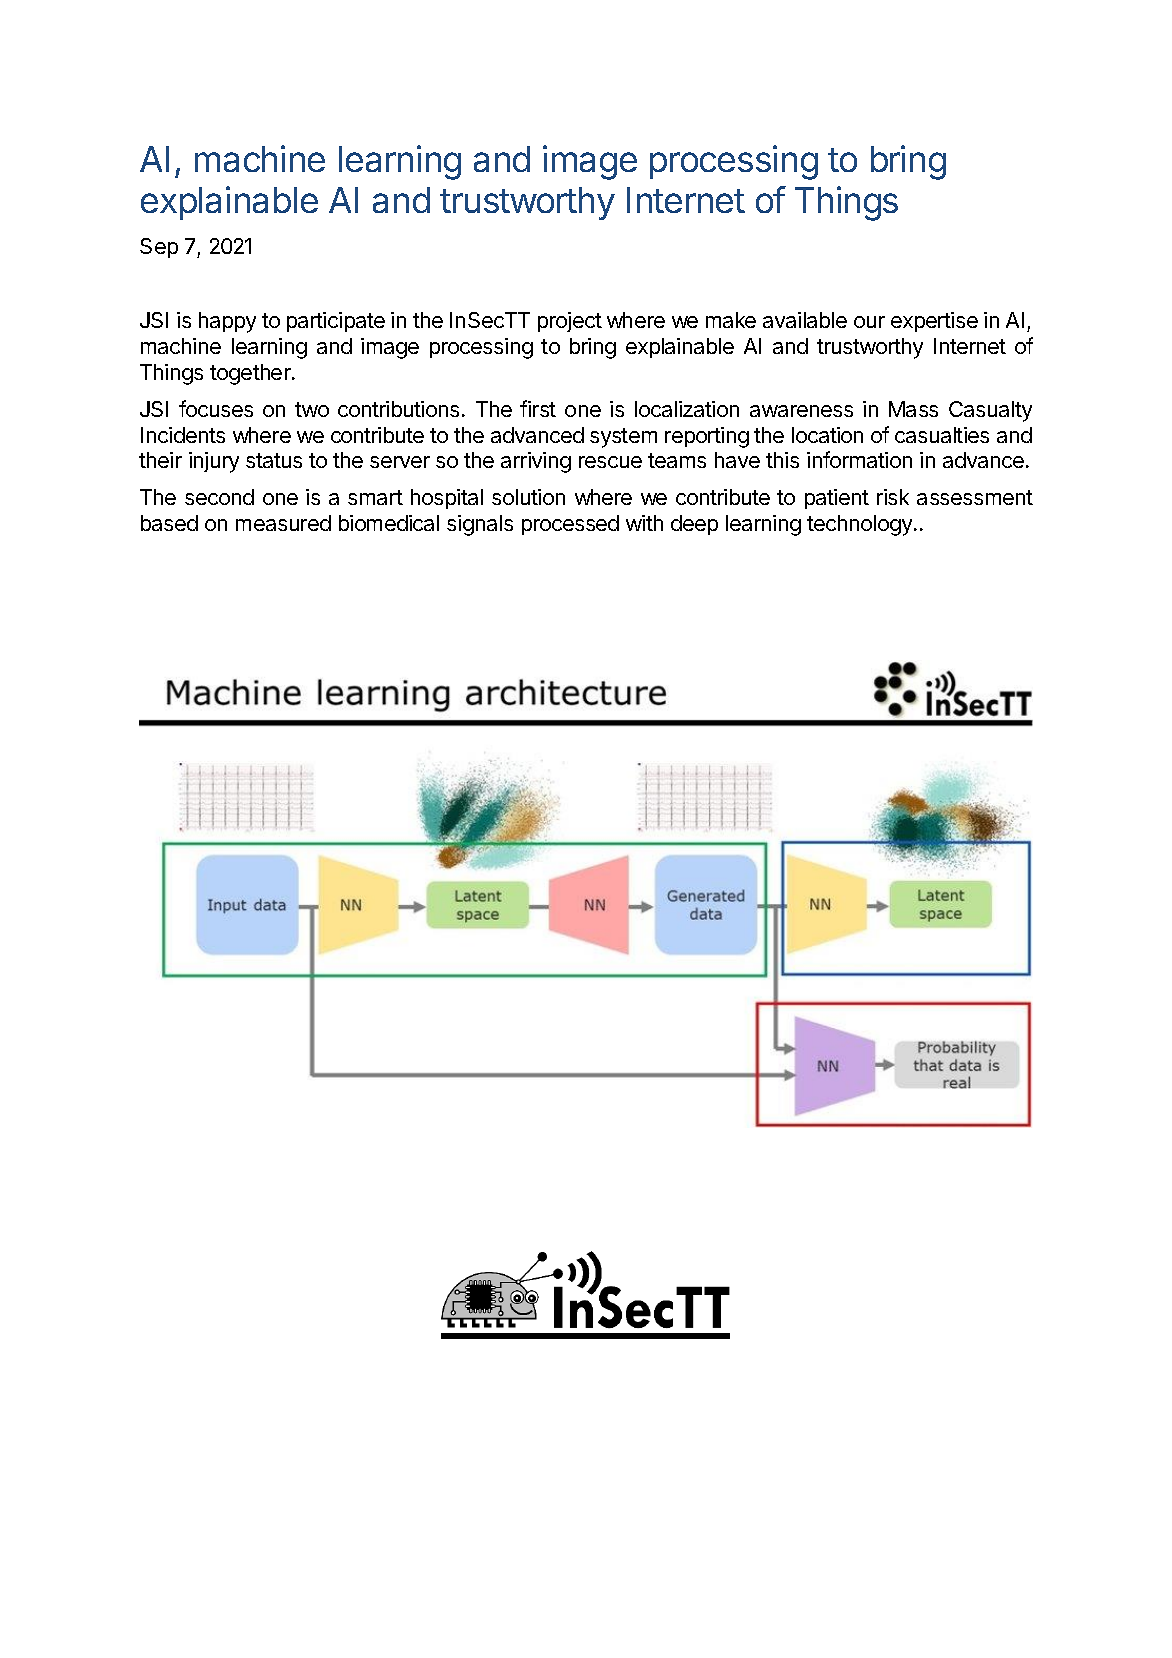 The width and height of the page is (1172, 1658). I want to click on processed, so click(570, 525).
